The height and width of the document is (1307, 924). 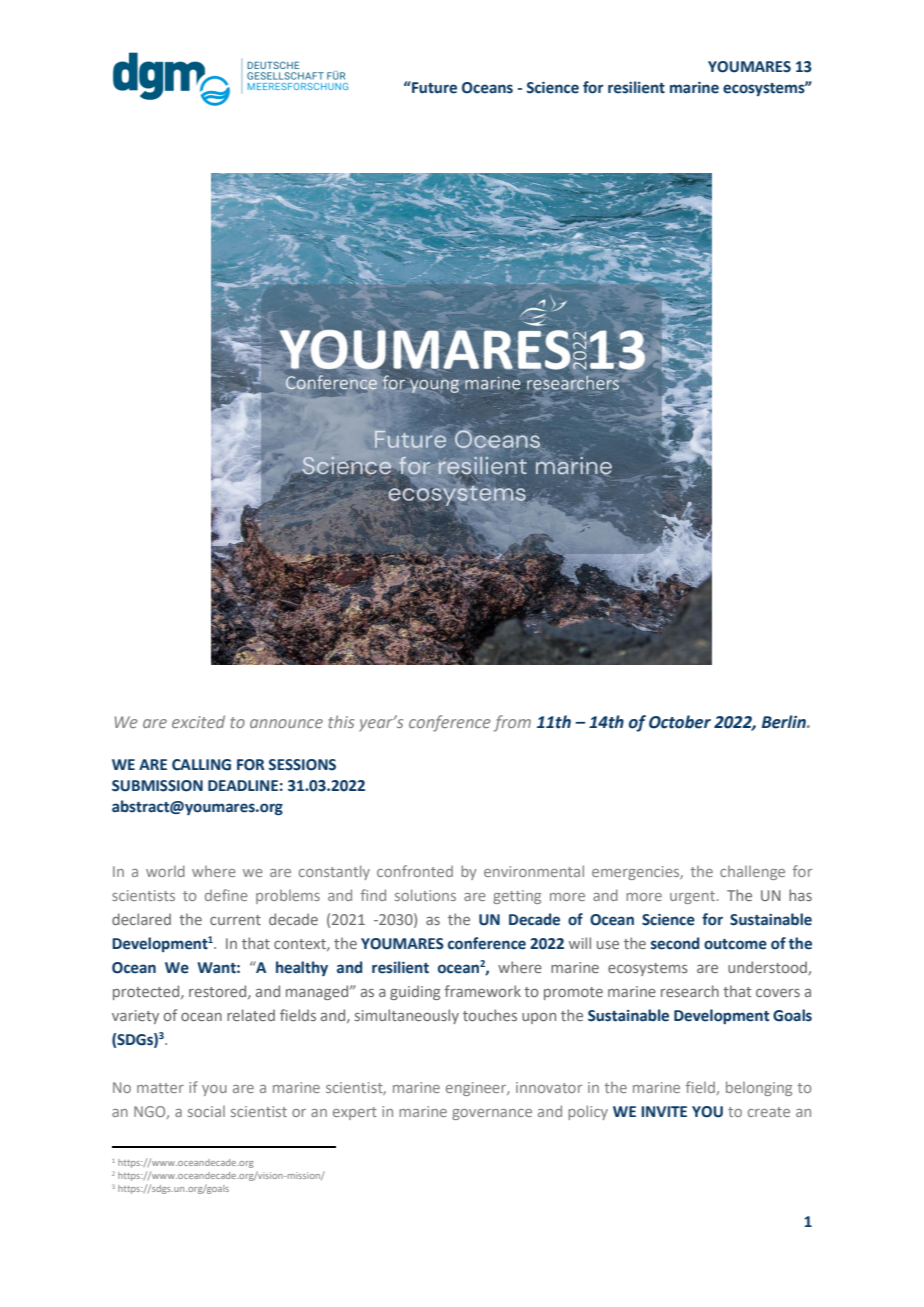 I want to click on excited, so click(x=198, y=721).
